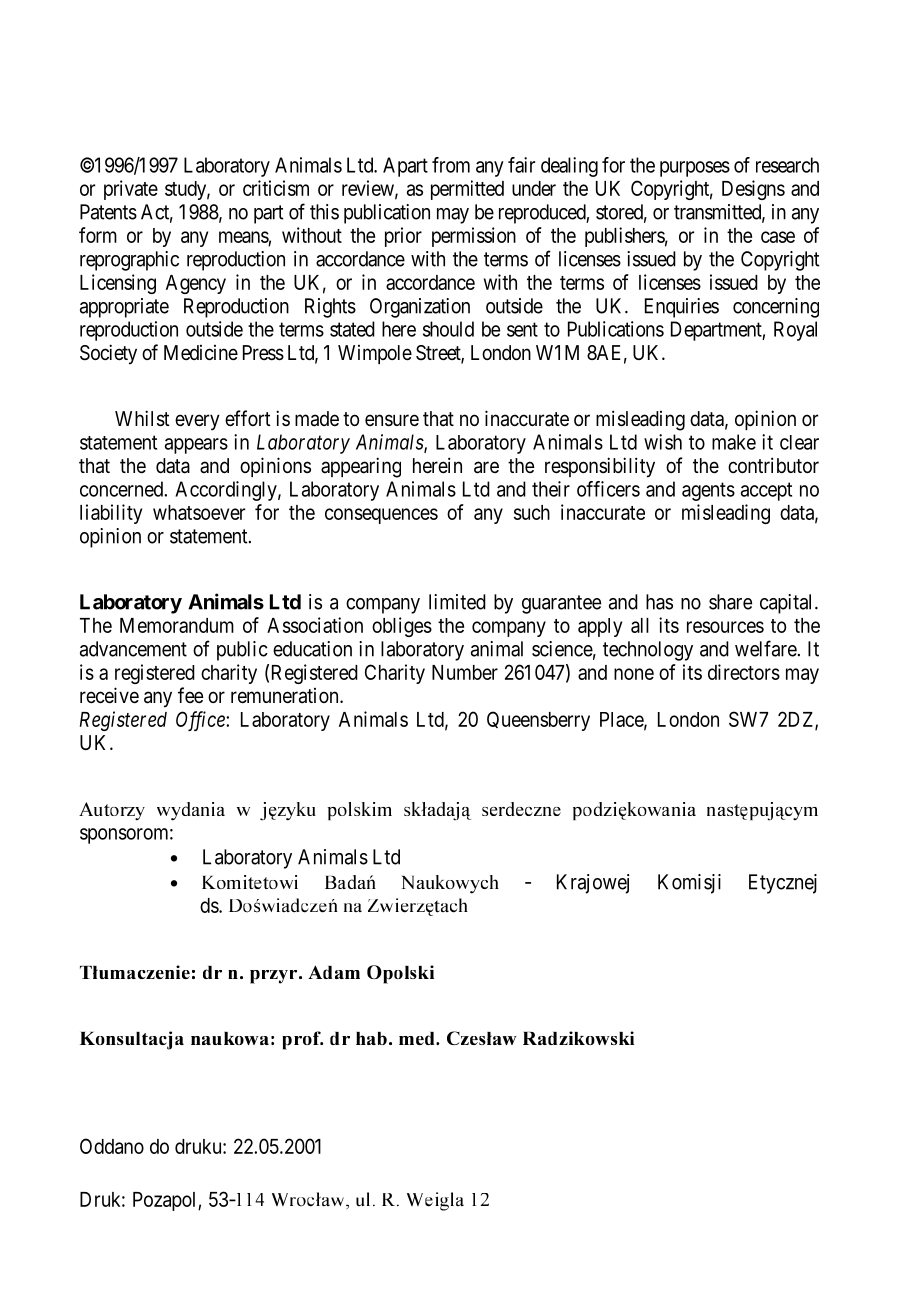 The width and height of the image is (924, 1314). Describe the element at coordinates (744, 672) in the image. I see `directors` at that location.
